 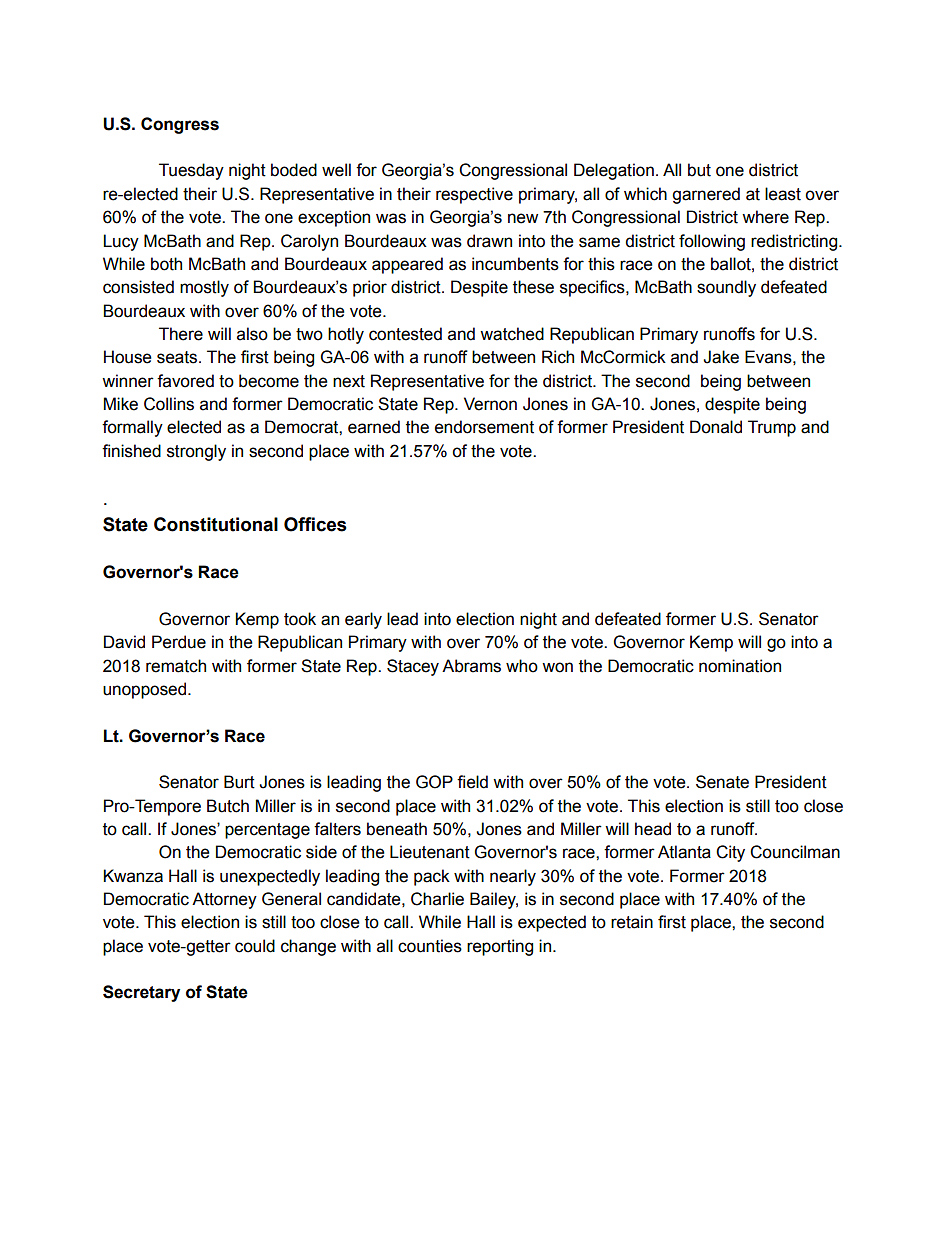 What do you see at coordinates (740, 666) in the image?
I see `nomination` at bounding box center [740, 666].
